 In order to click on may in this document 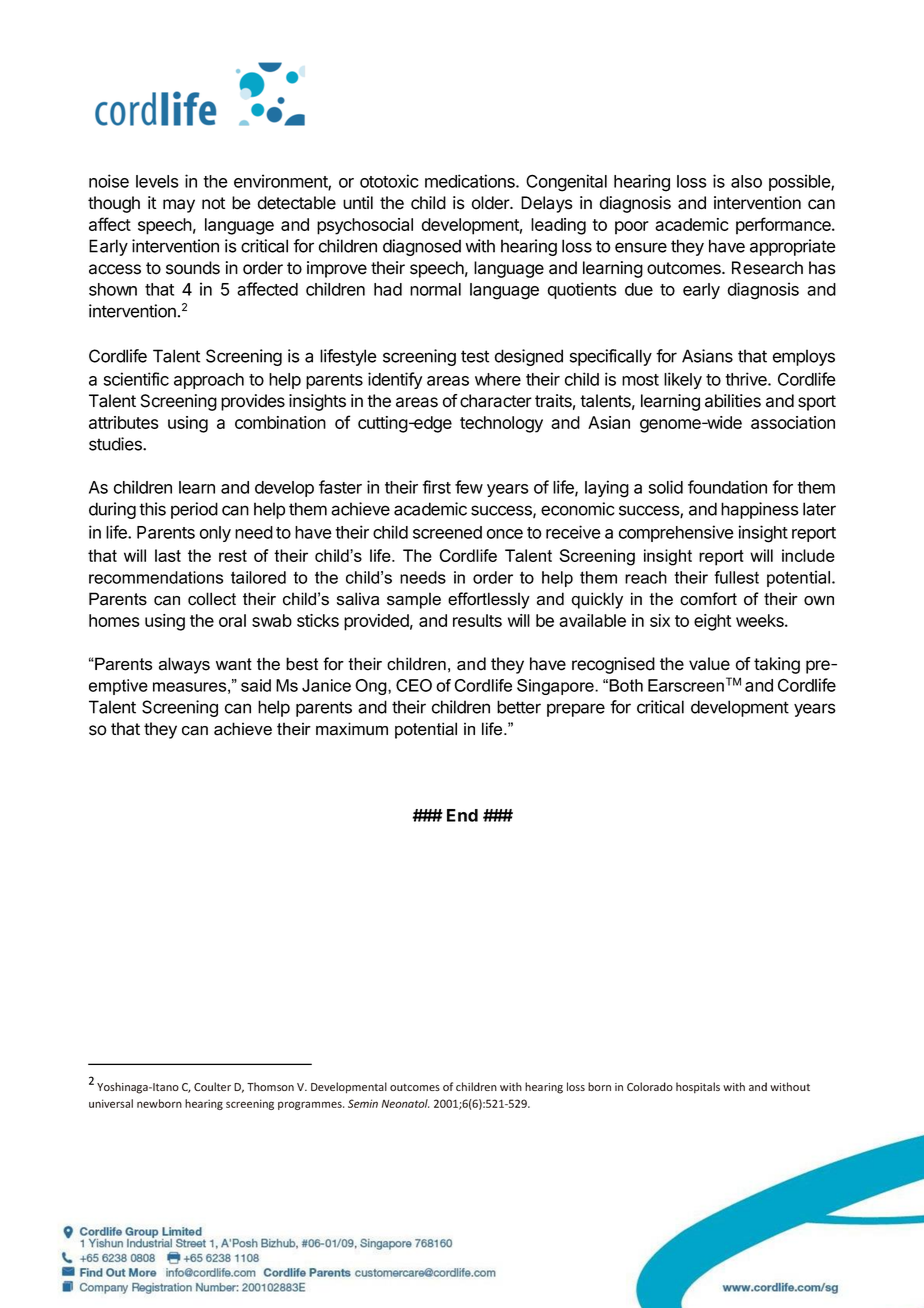, I will do `click(179, 206)`.
